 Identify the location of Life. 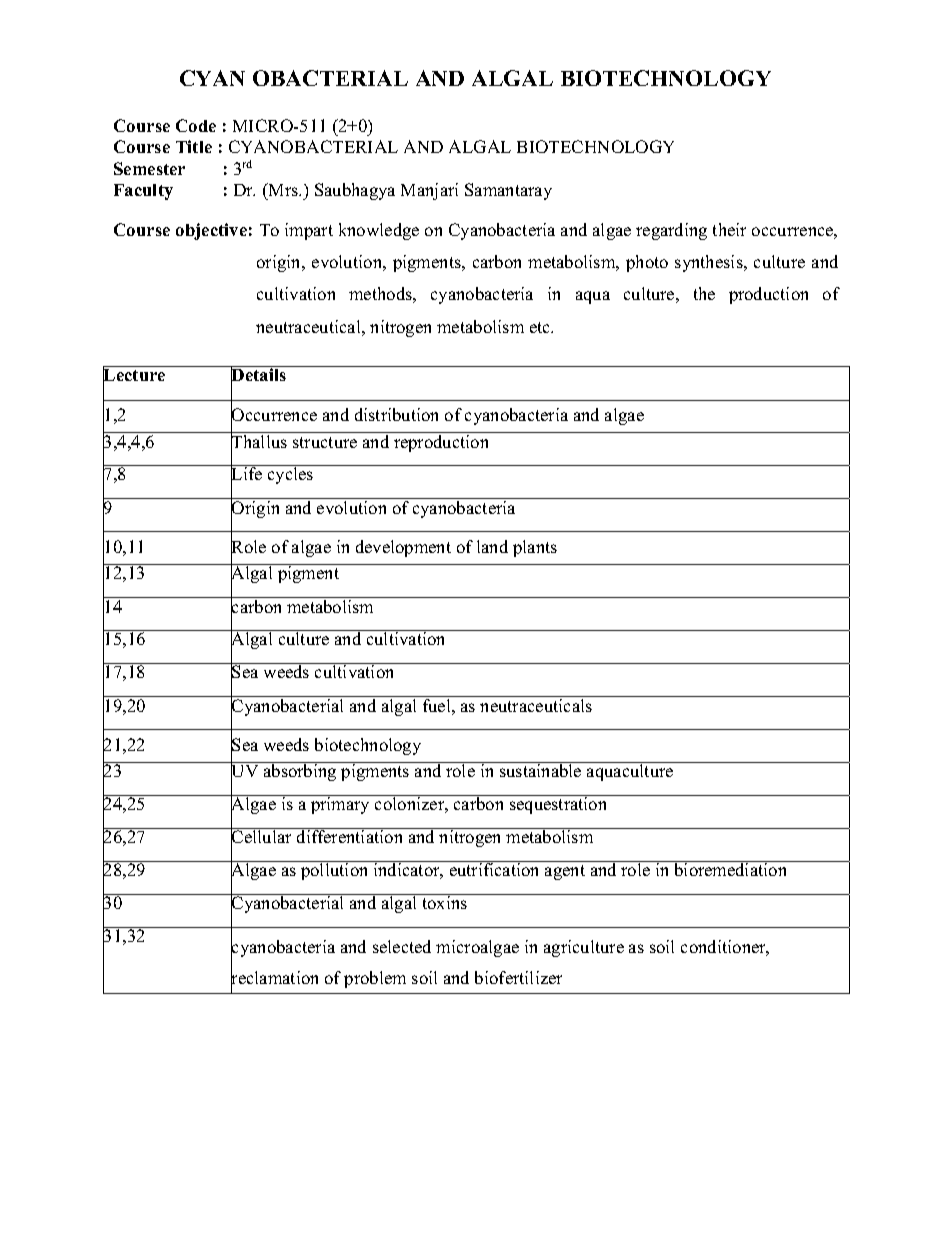
(247, 474).
